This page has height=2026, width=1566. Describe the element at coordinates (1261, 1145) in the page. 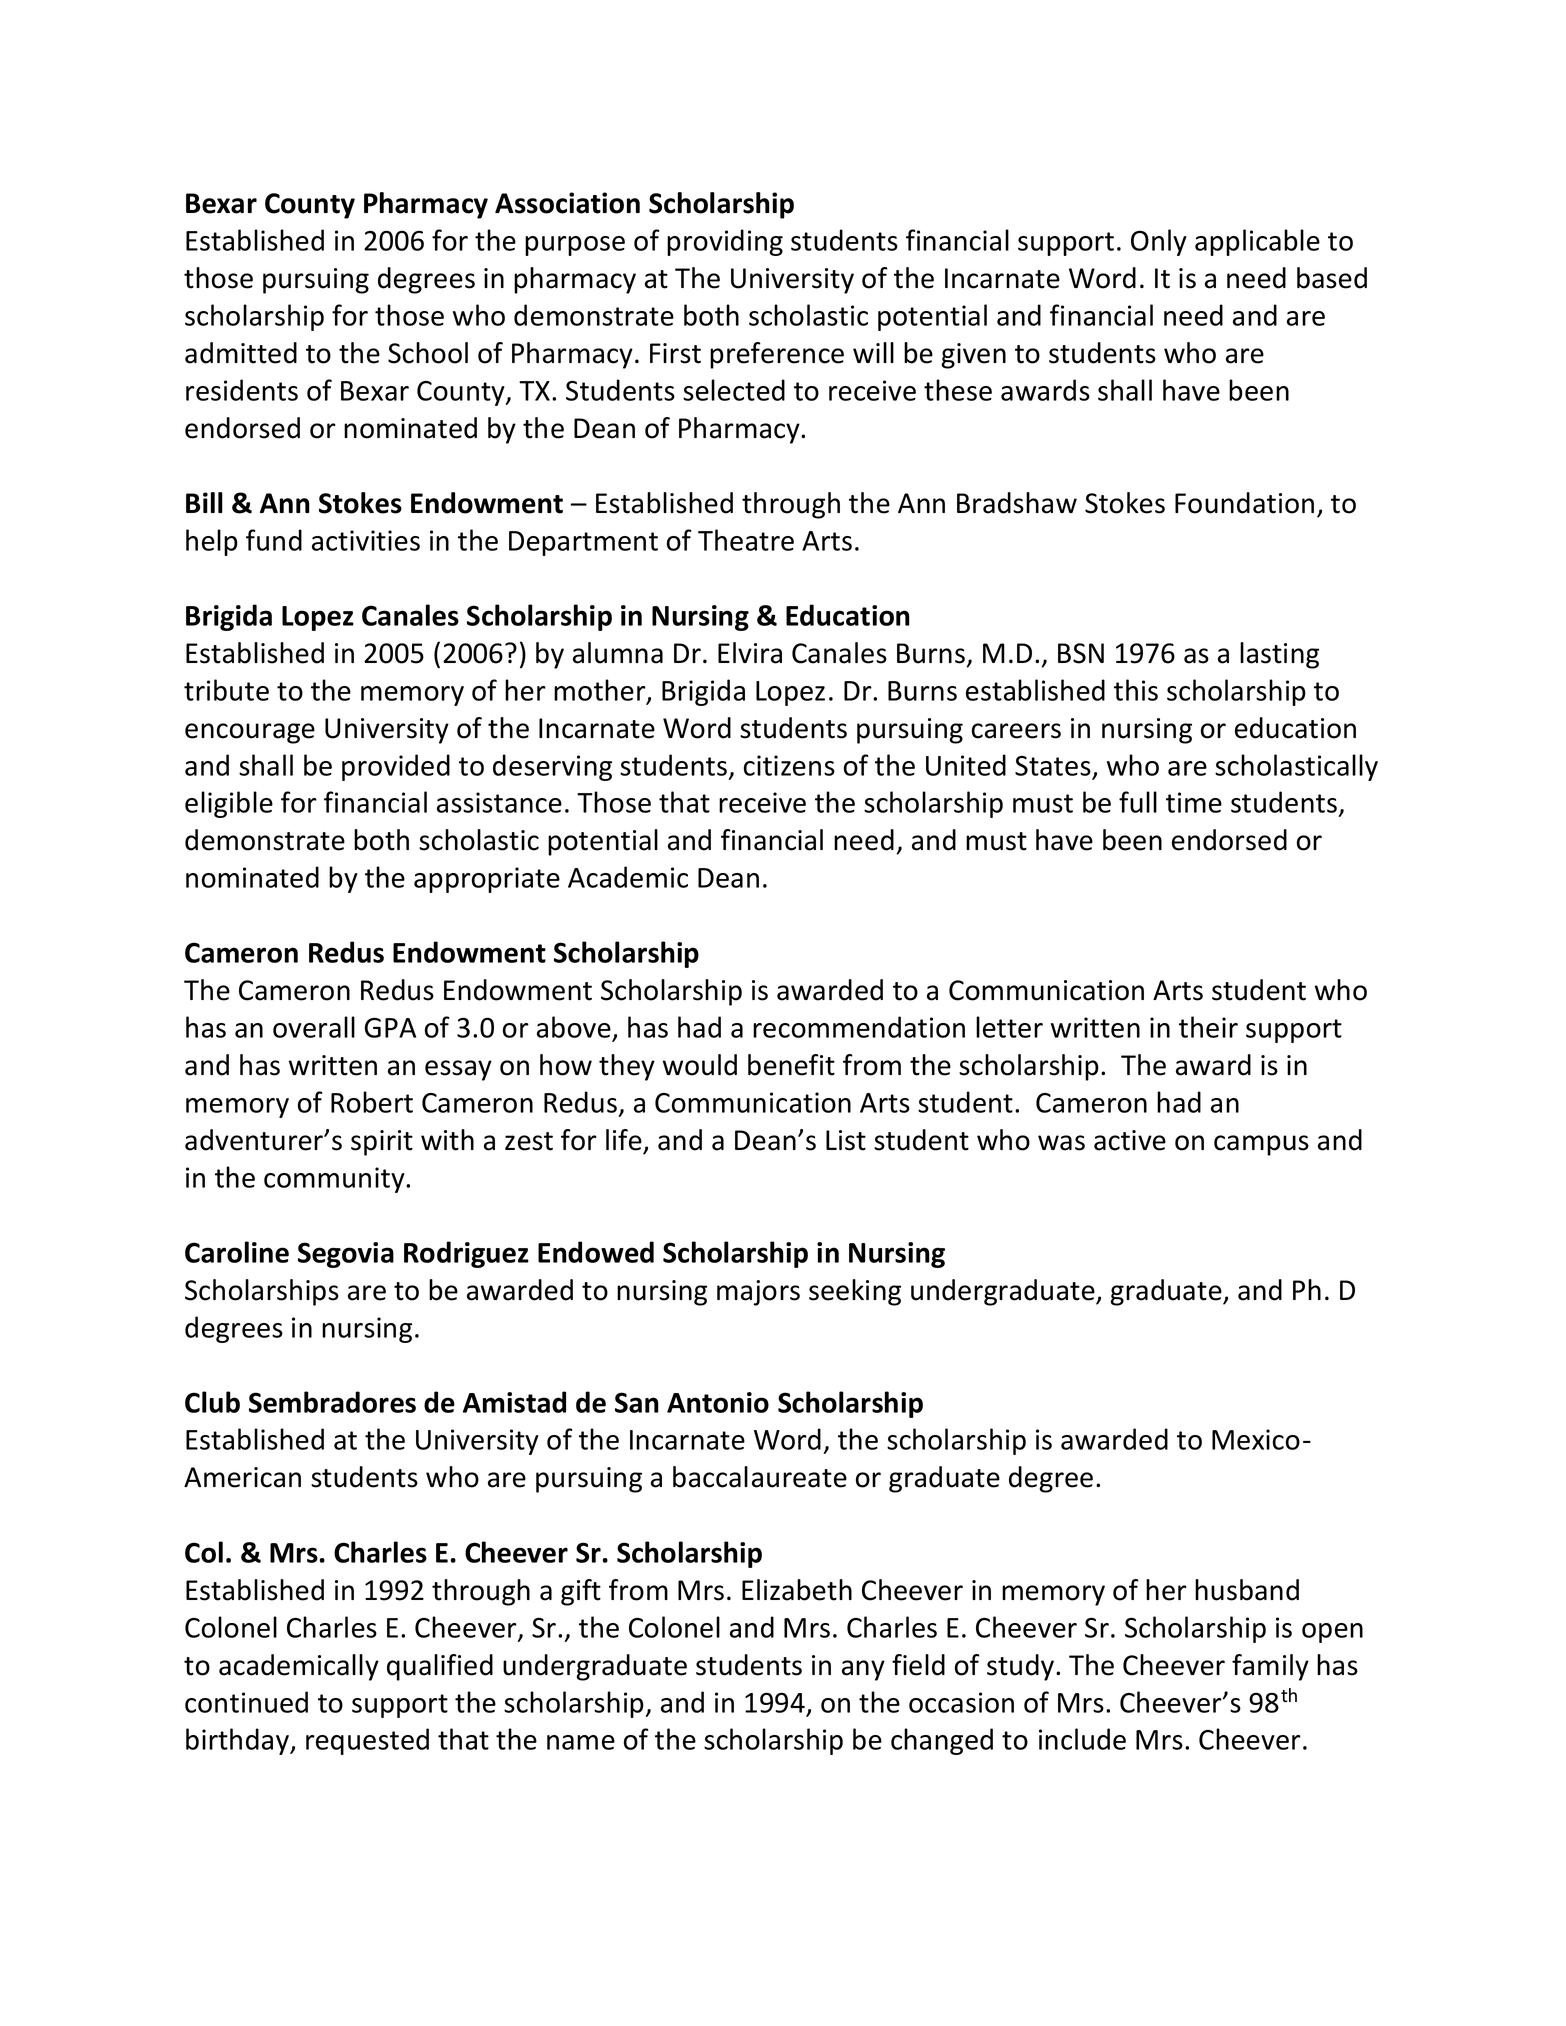

I see `campus` at that location.
